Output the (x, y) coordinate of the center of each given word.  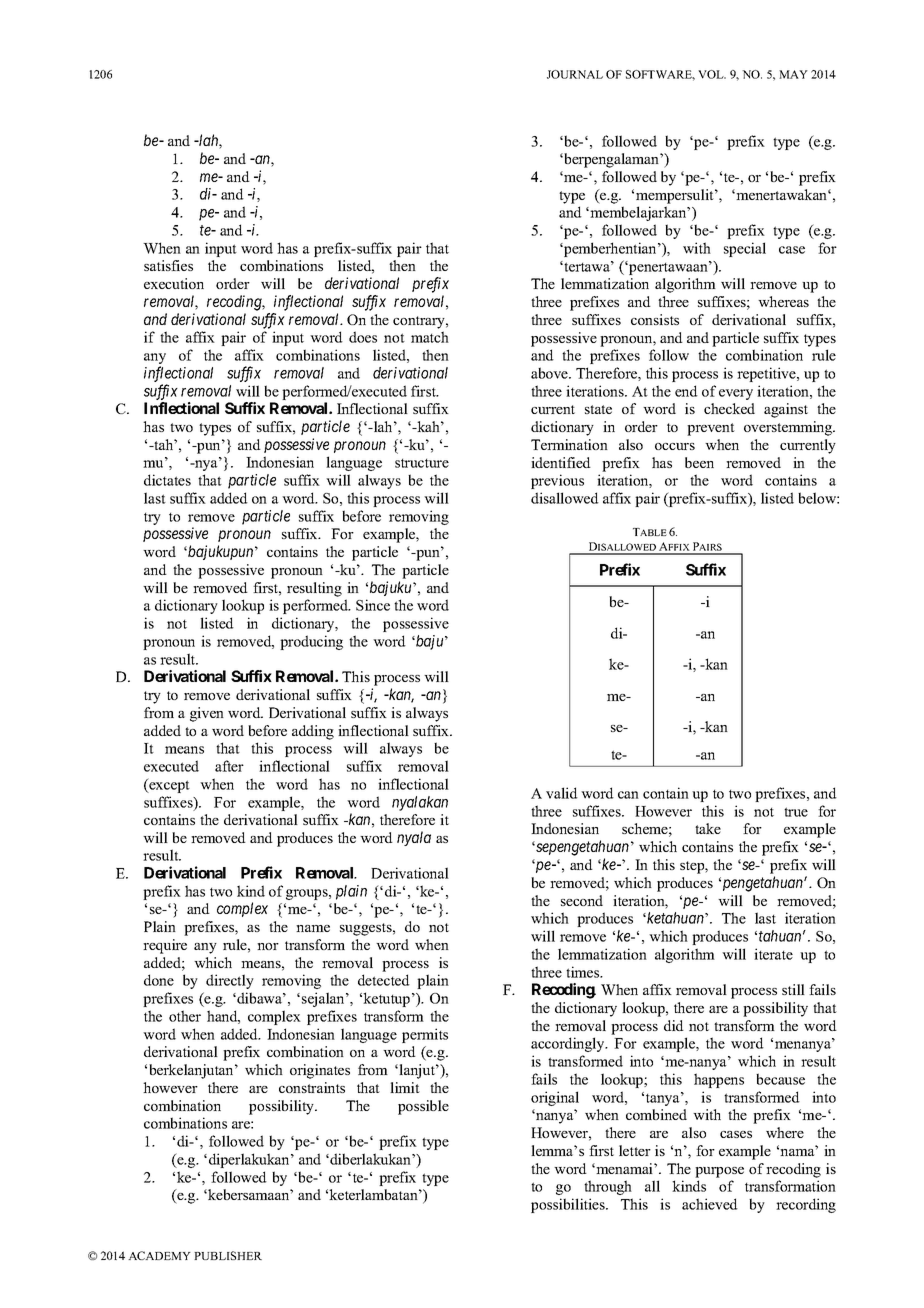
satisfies (168, 265)
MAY (793, 74)
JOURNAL (575, 74)
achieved (710, 1204)
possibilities (569, 1205)
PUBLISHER (228, 1255)
